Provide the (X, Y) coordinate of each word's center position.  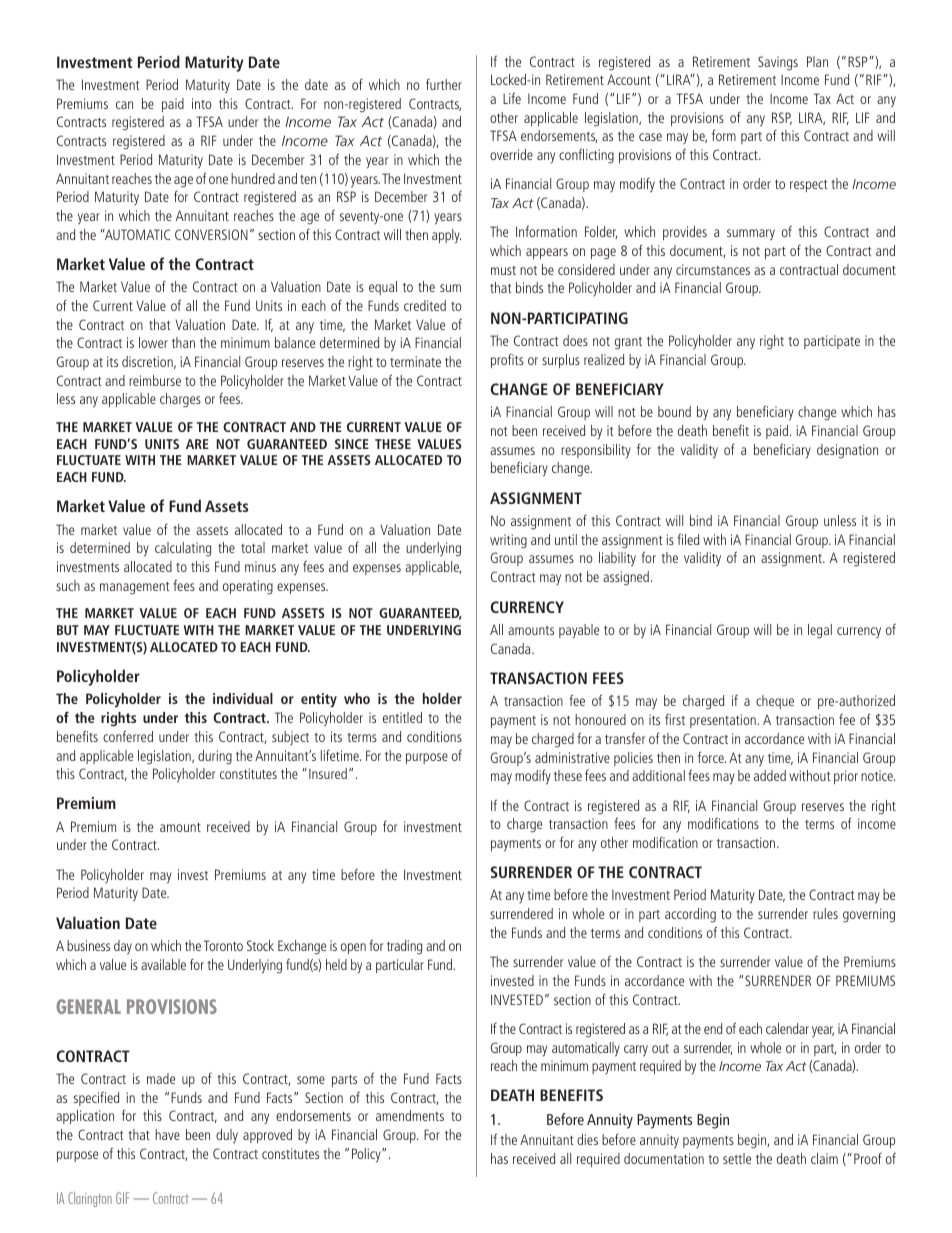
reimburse (155, 380)
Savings (778, 63)
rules (825, 913)
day (123, 947)
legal (820, 631)
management (135, 588)
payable (579, 631)
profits (507, 361)
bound (674, 411)
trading (404, 947)
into (201, 103)
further (444, 84)
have (167, 1134)
